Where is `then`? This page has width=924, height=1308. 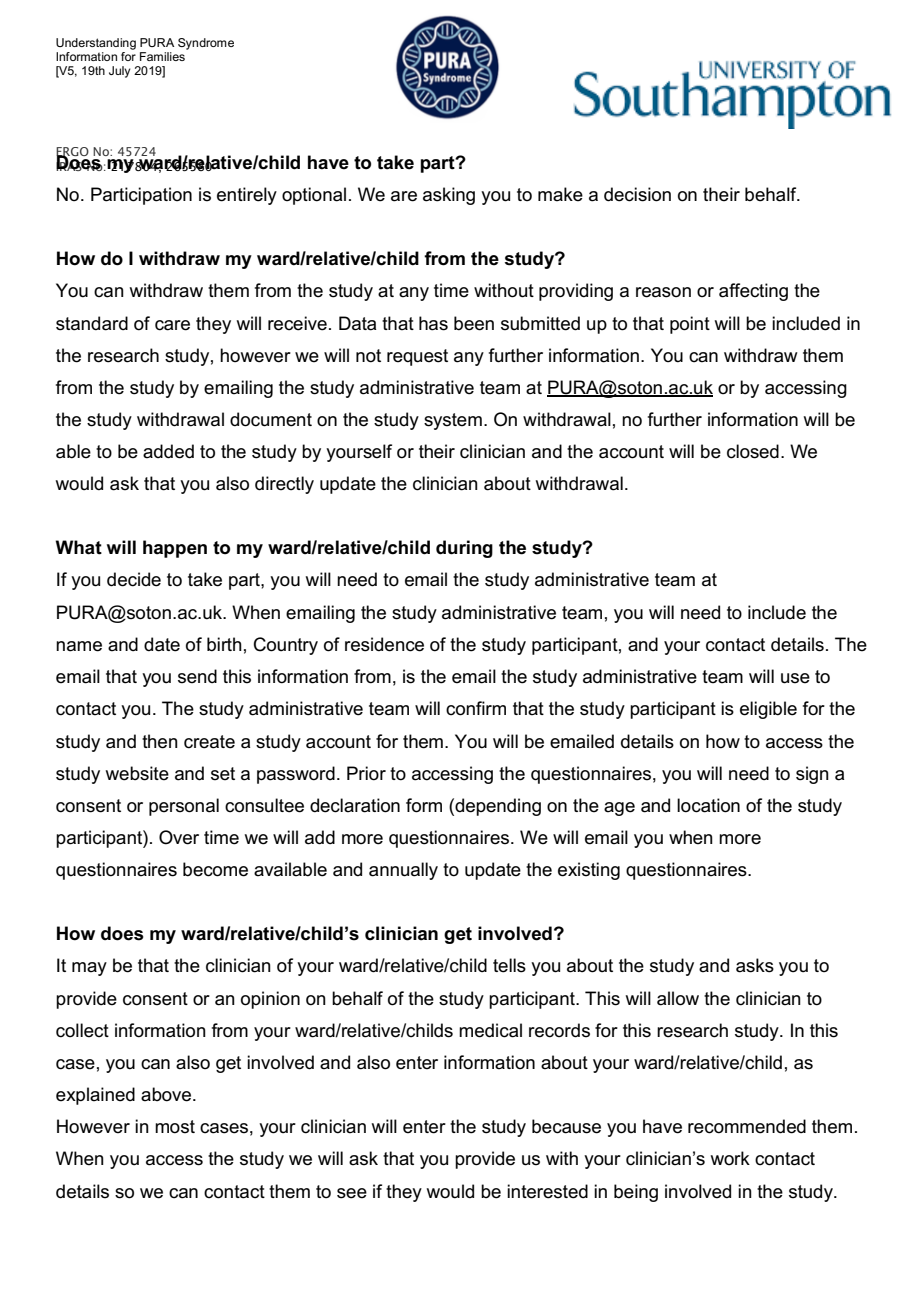
then is located at coordinates (160, 741).
